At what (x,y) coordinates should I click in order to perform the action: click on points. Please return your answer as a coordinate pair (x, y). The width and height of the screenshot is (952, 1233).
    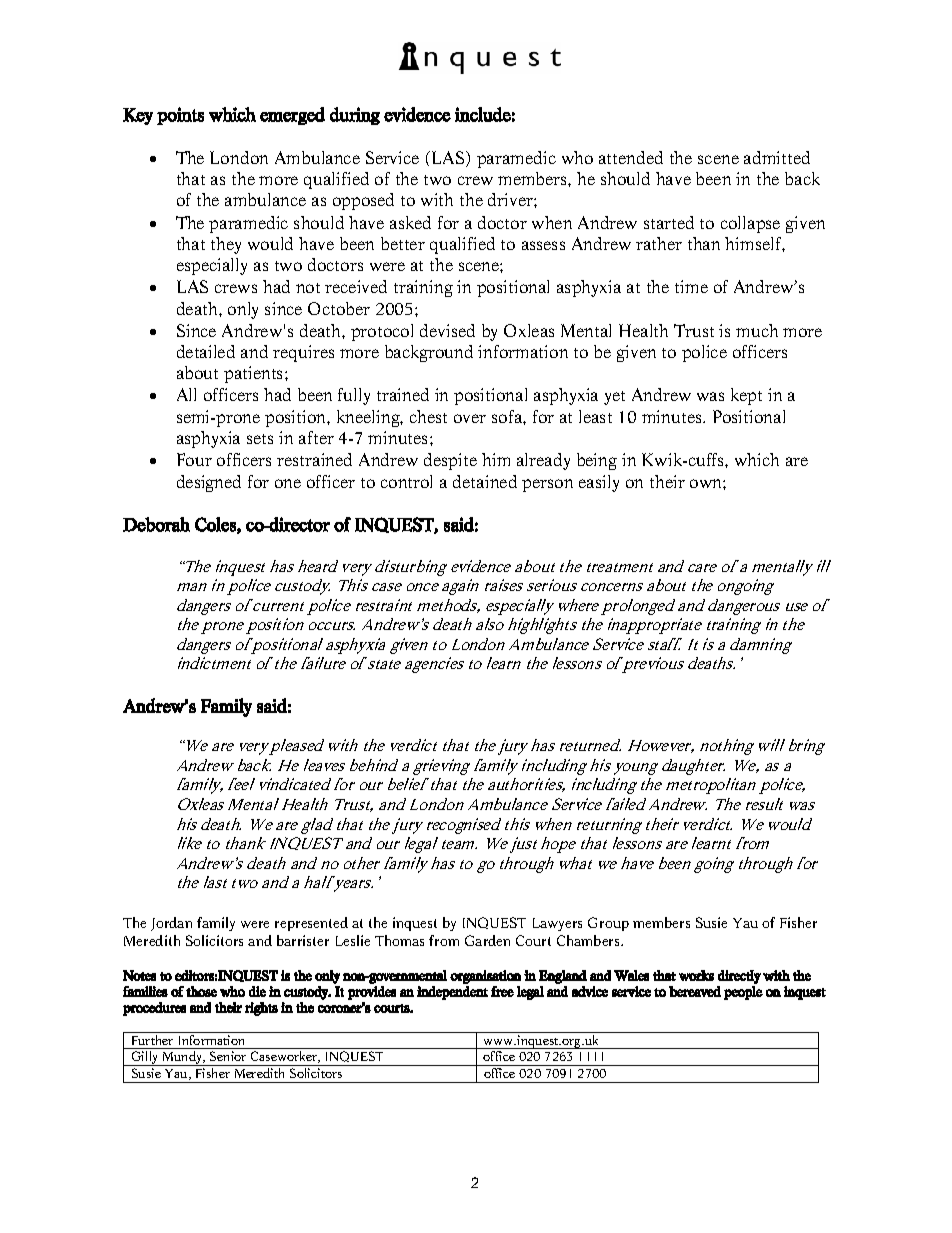
    Looking at the image, I should click on (180, 116).
